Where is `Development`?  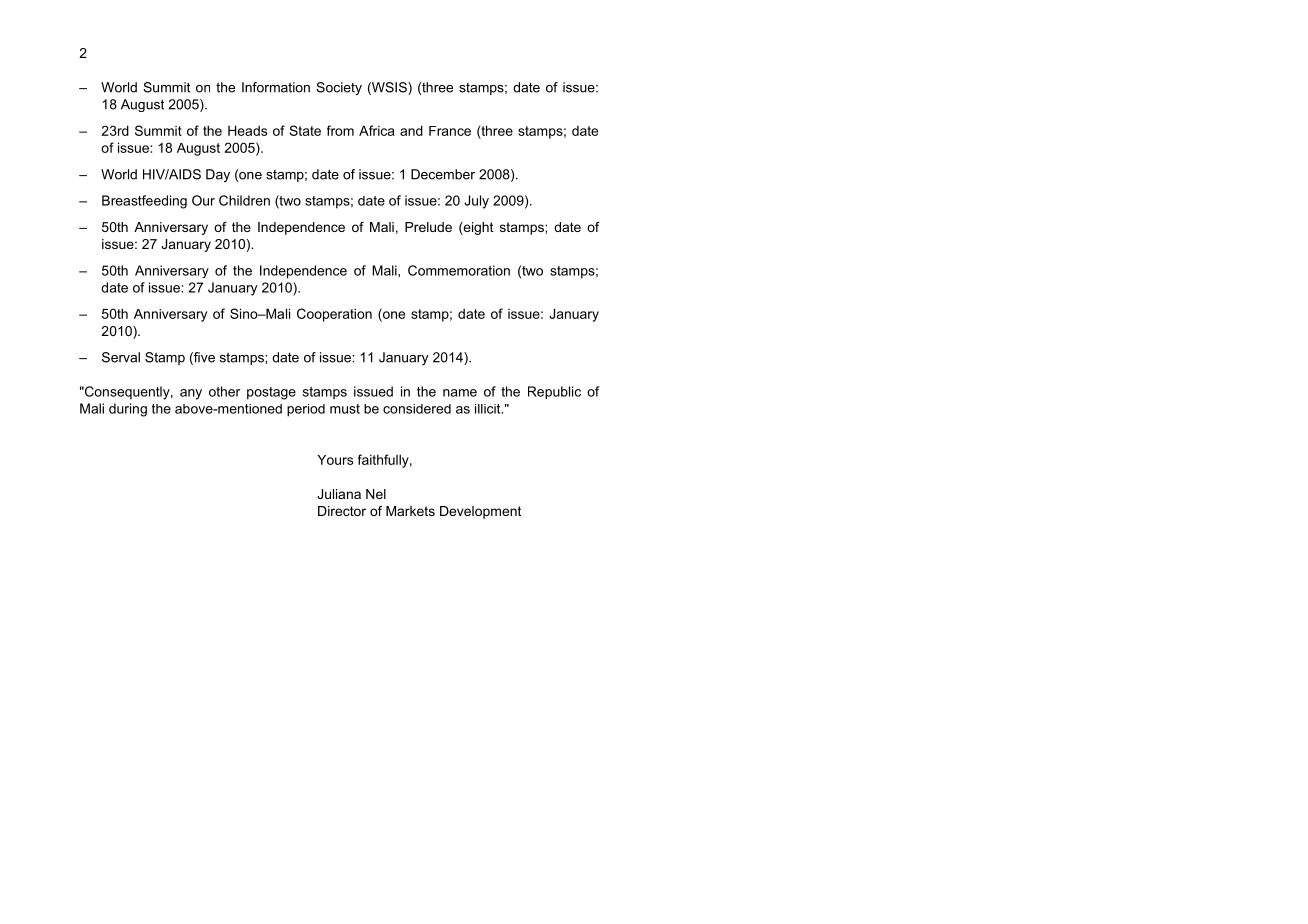
Development is located at coordinates (480, 512).
